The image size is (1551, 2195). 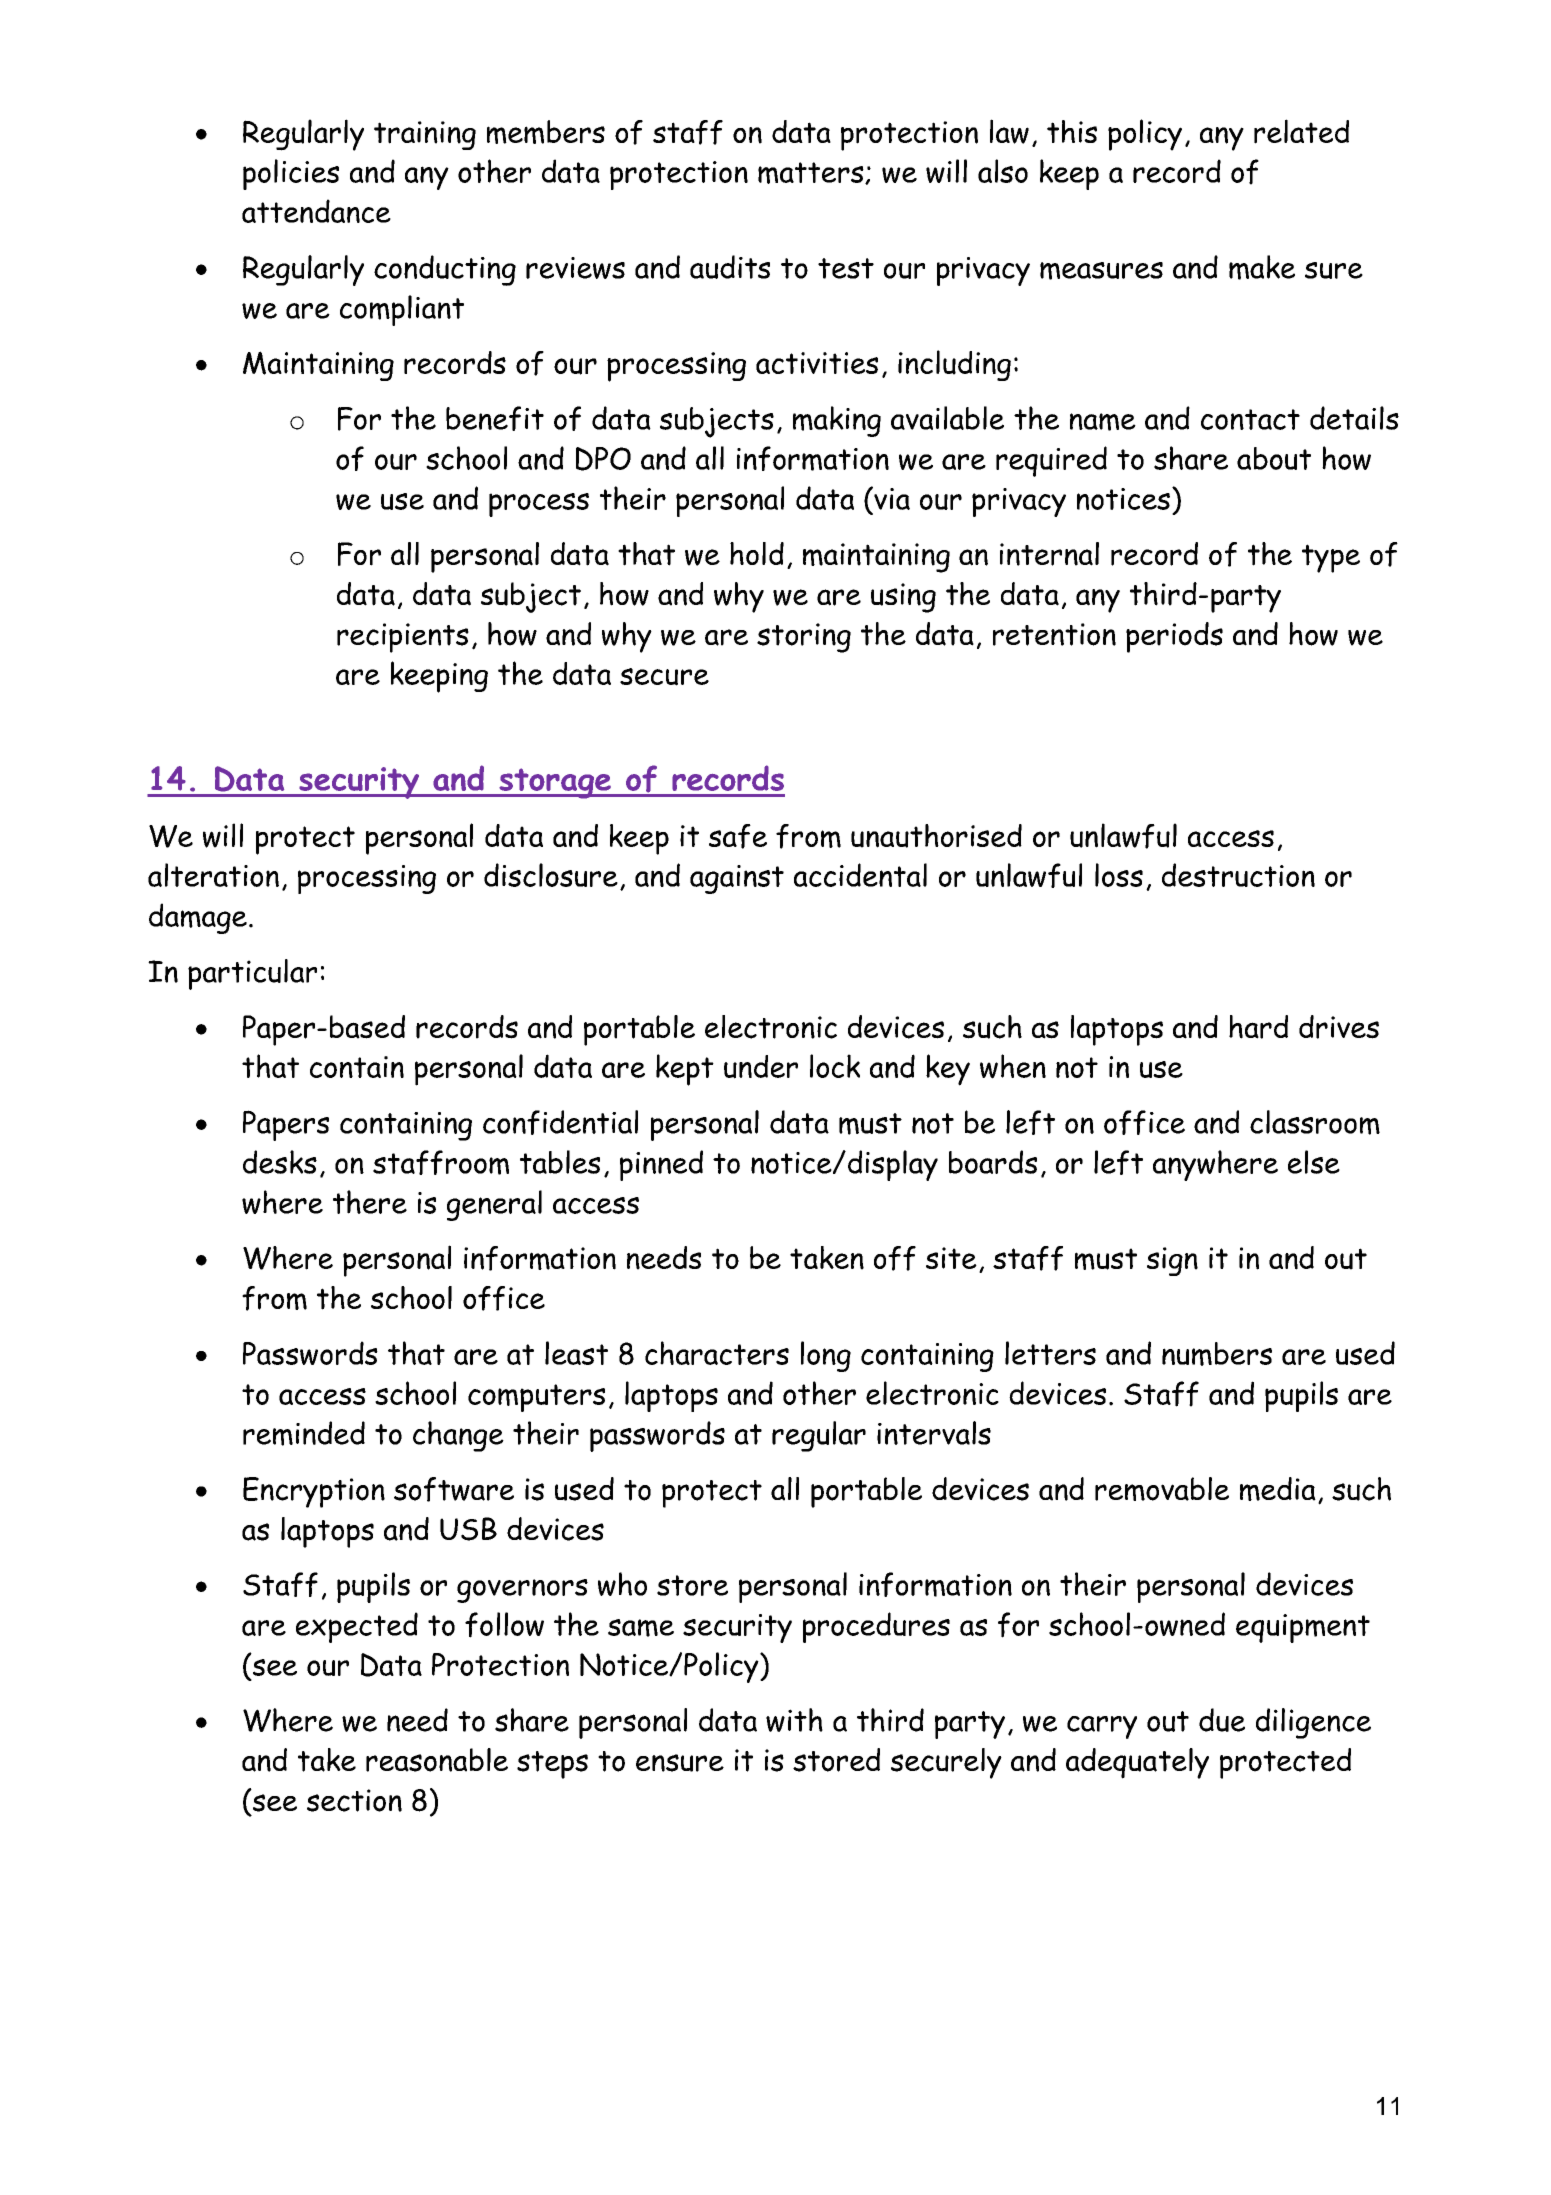 What do you see at coordinates (1301, 131) in the screenshot?
I see `related` at bounding box center [1301, 131].
